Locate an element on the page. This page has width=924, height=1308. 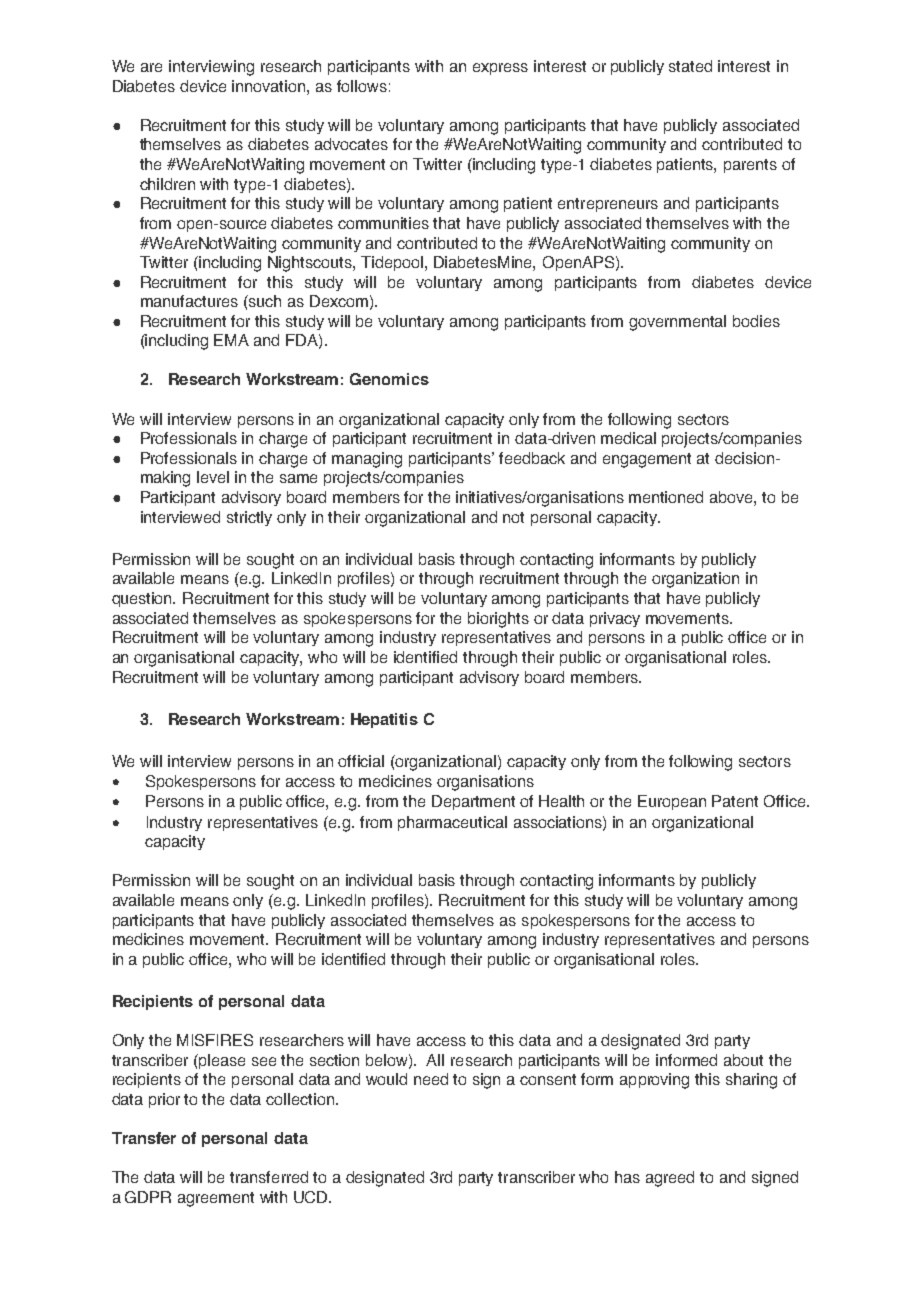
innovation is located at coordinates (270, 86).
